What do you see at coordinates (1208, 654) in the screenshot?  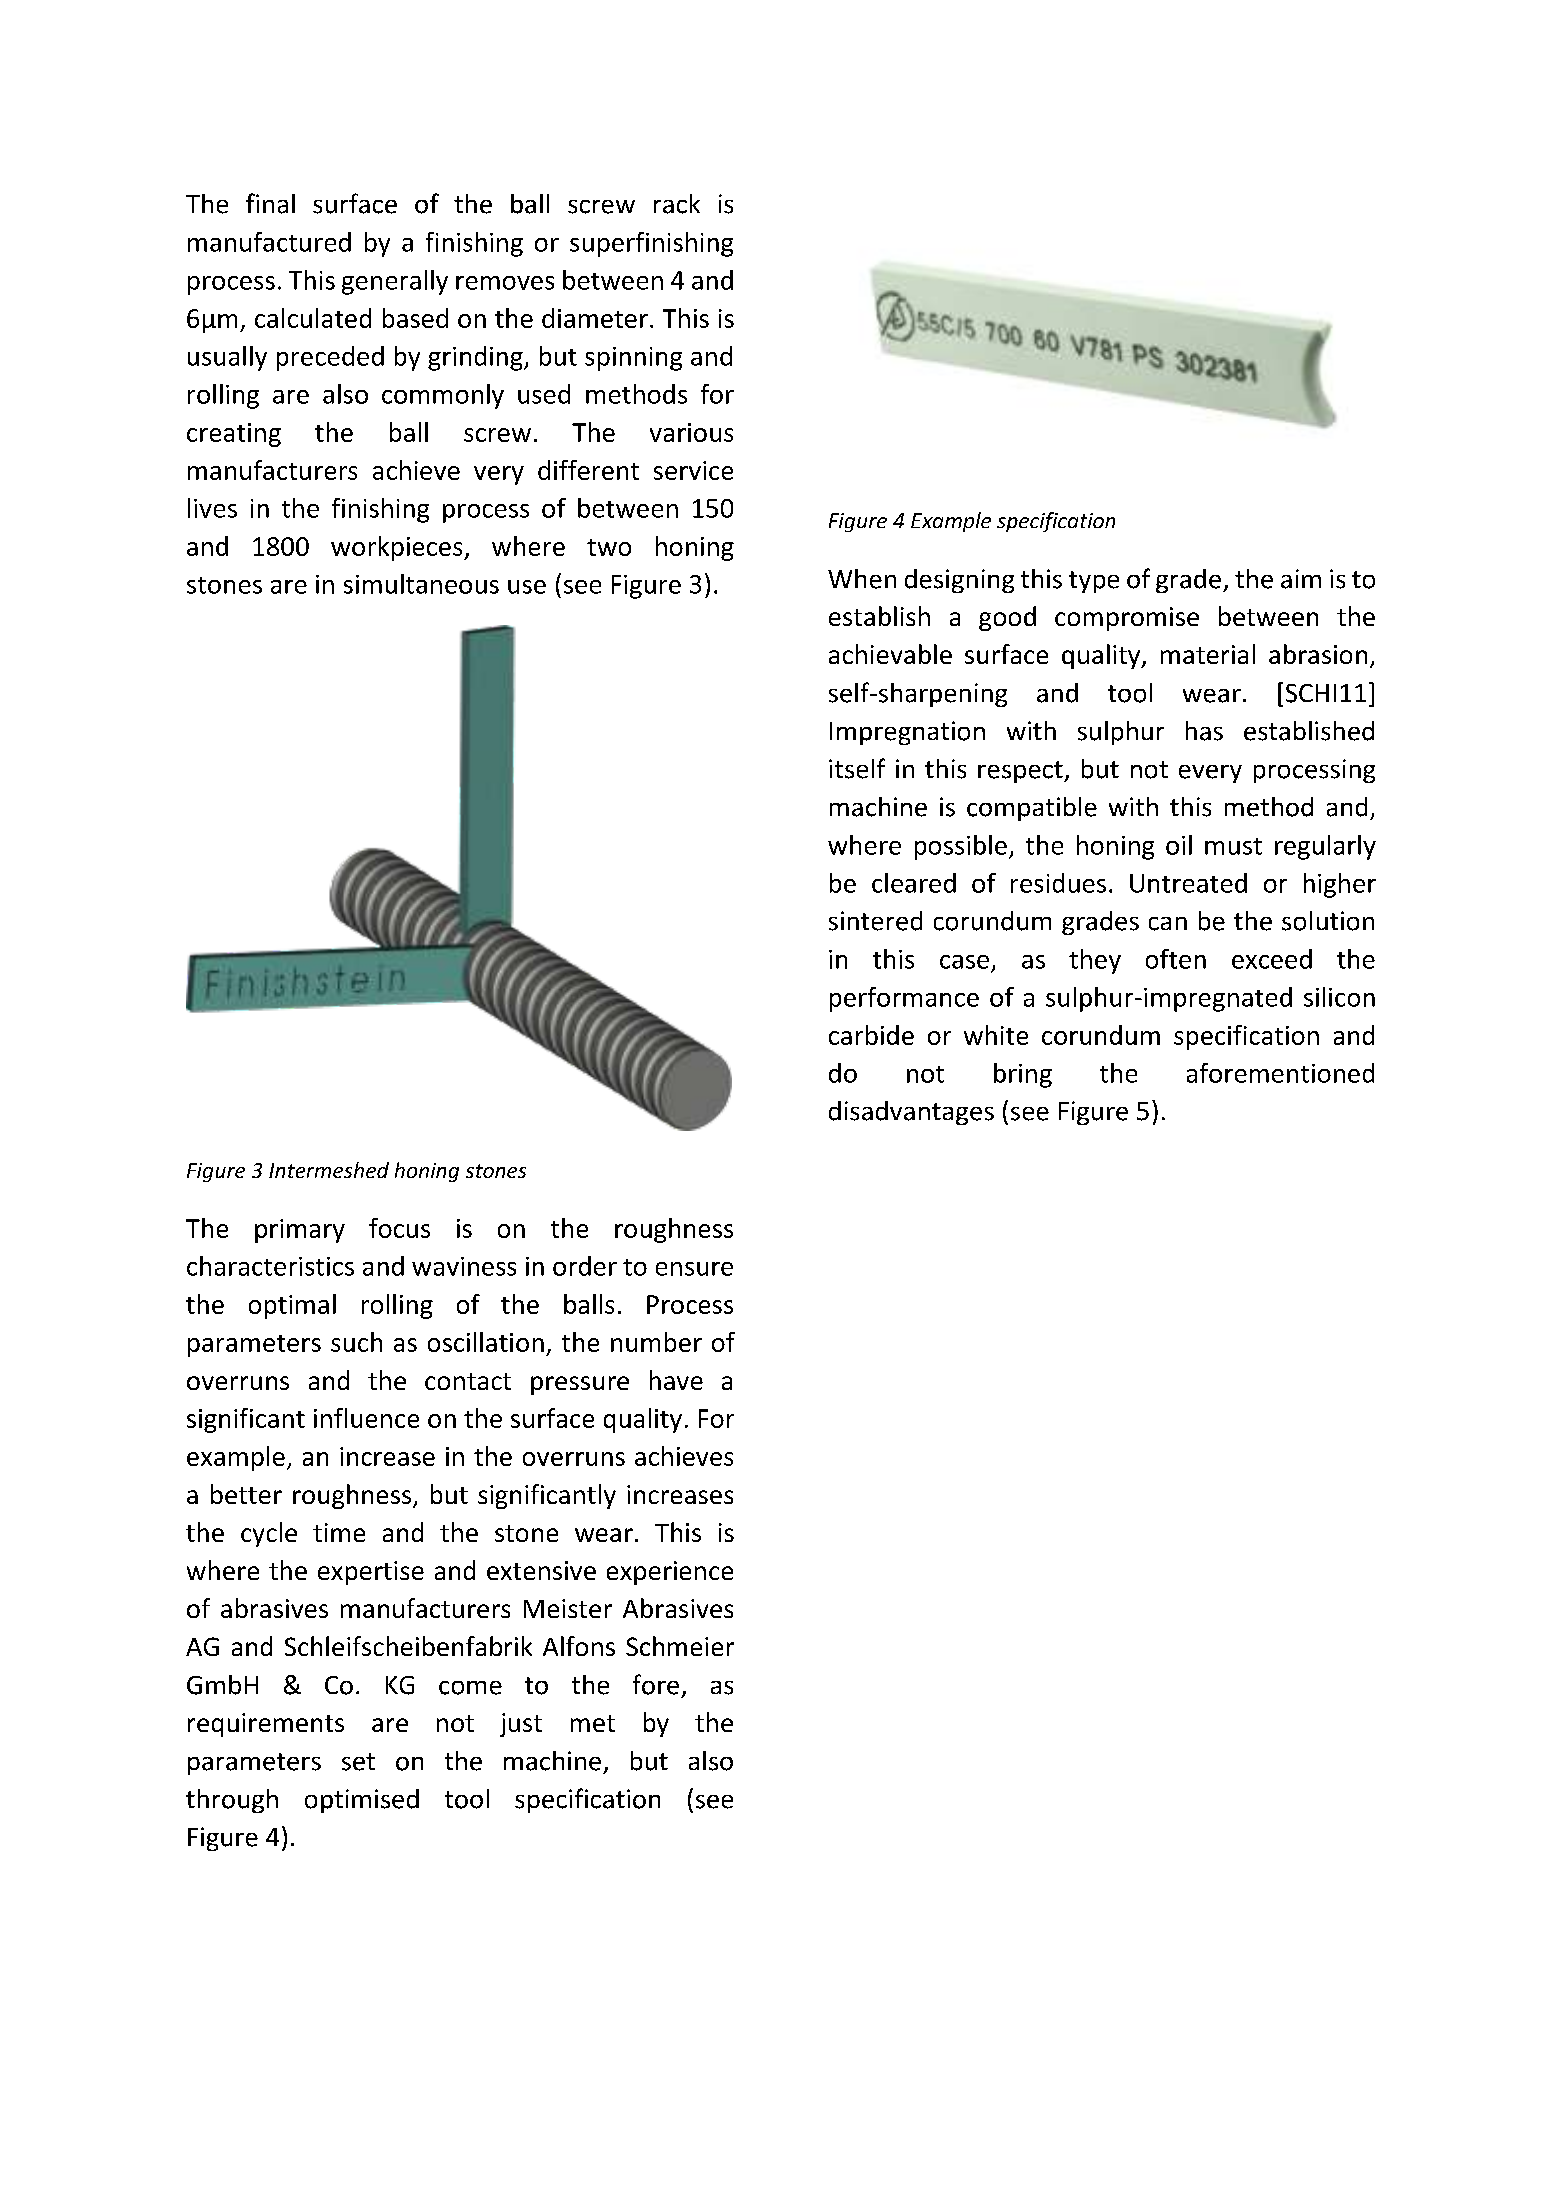 I see `material` at bounding box center [1208, 654].
